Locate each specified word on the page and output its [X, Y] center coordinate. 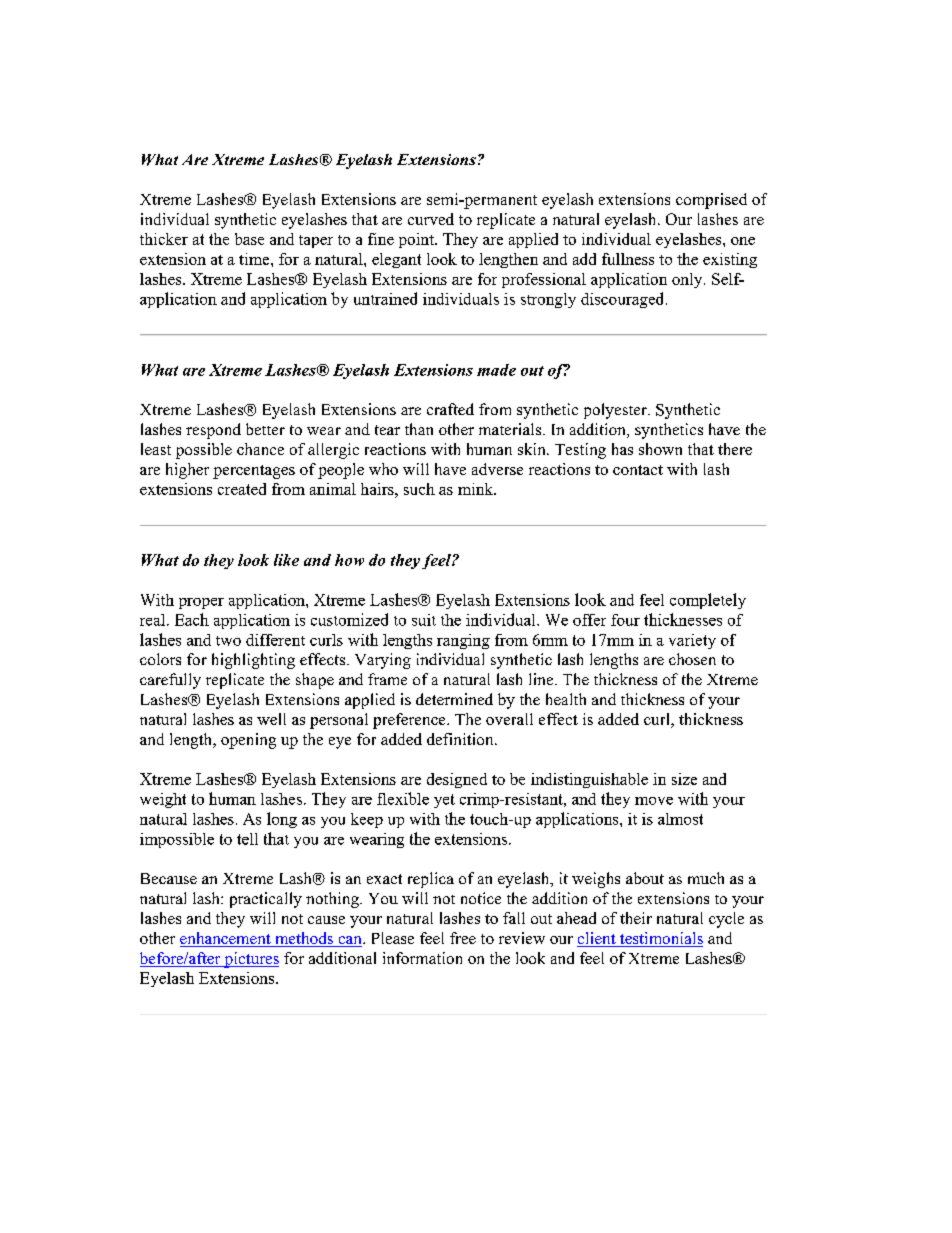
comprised [711, 201]
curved [431, 219]
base [249, 239]
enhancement [226, 939]
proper [201, 603]
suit [424, 620]
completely [708, 601]
